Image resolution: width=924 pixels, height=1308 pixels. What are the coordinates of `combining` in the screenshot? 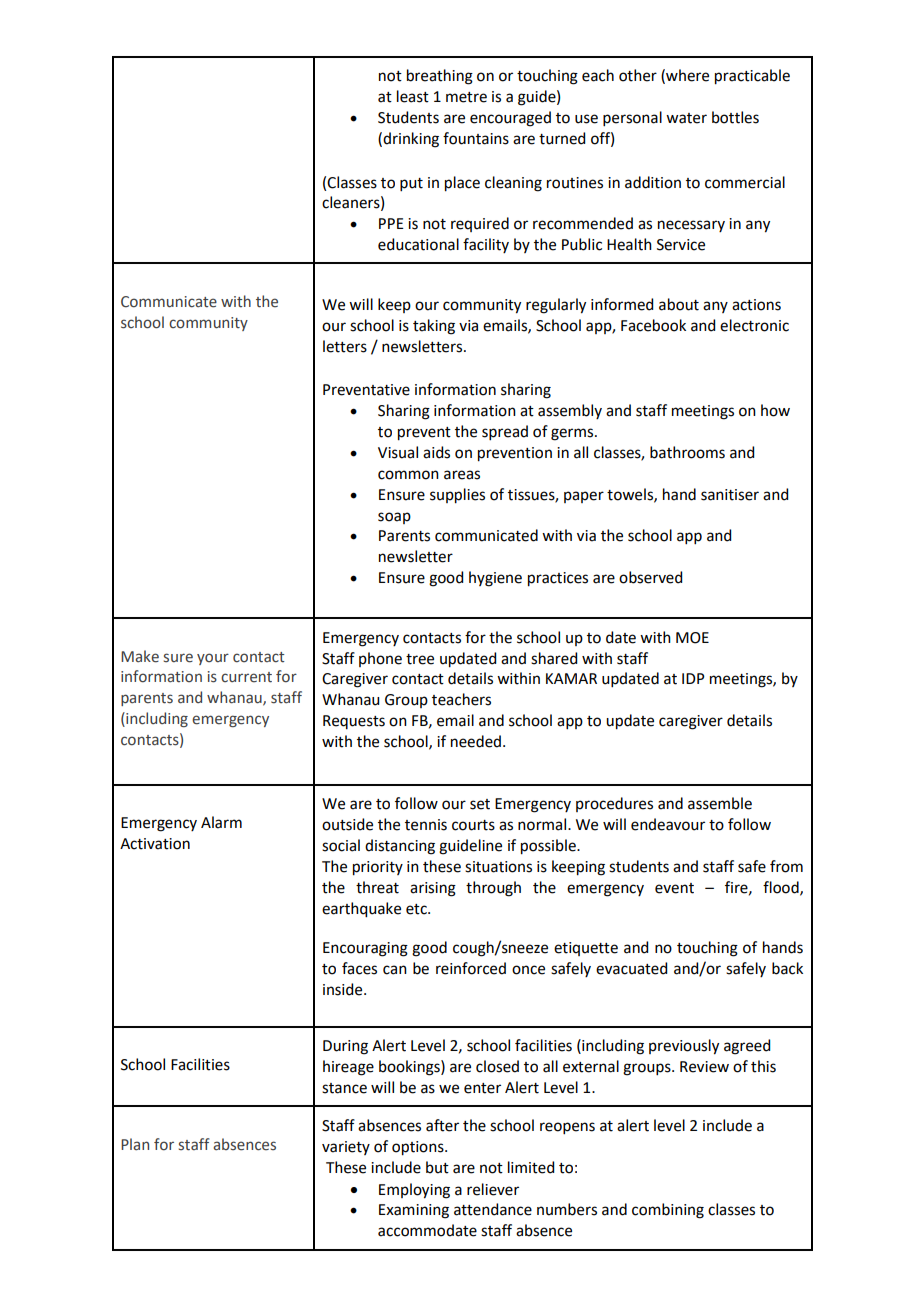 It's located at (668, 1211).
